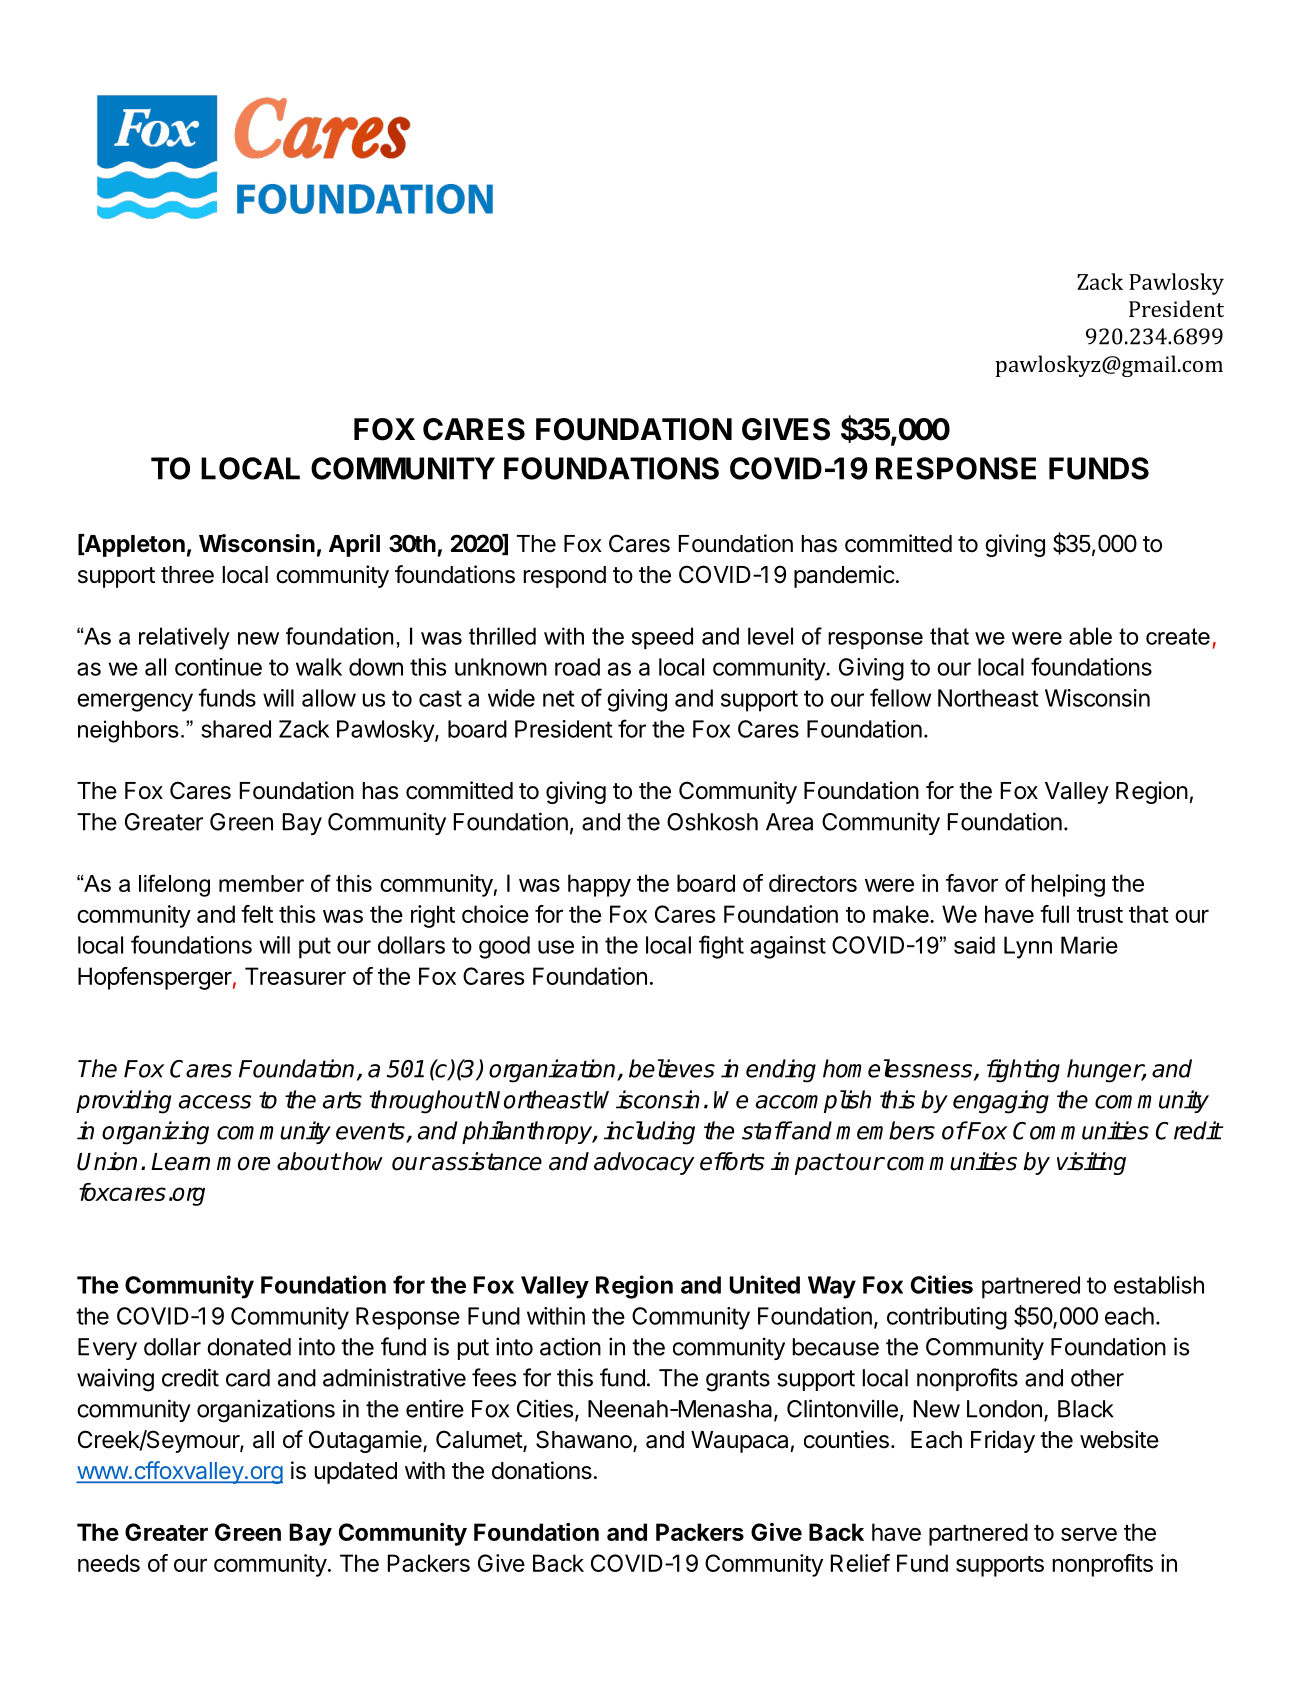 The height and width of the screenshot is (1682, 1300). Describe the element at coordinates (644, 1163) in the screenshot. I see `advocacy` at that location.
